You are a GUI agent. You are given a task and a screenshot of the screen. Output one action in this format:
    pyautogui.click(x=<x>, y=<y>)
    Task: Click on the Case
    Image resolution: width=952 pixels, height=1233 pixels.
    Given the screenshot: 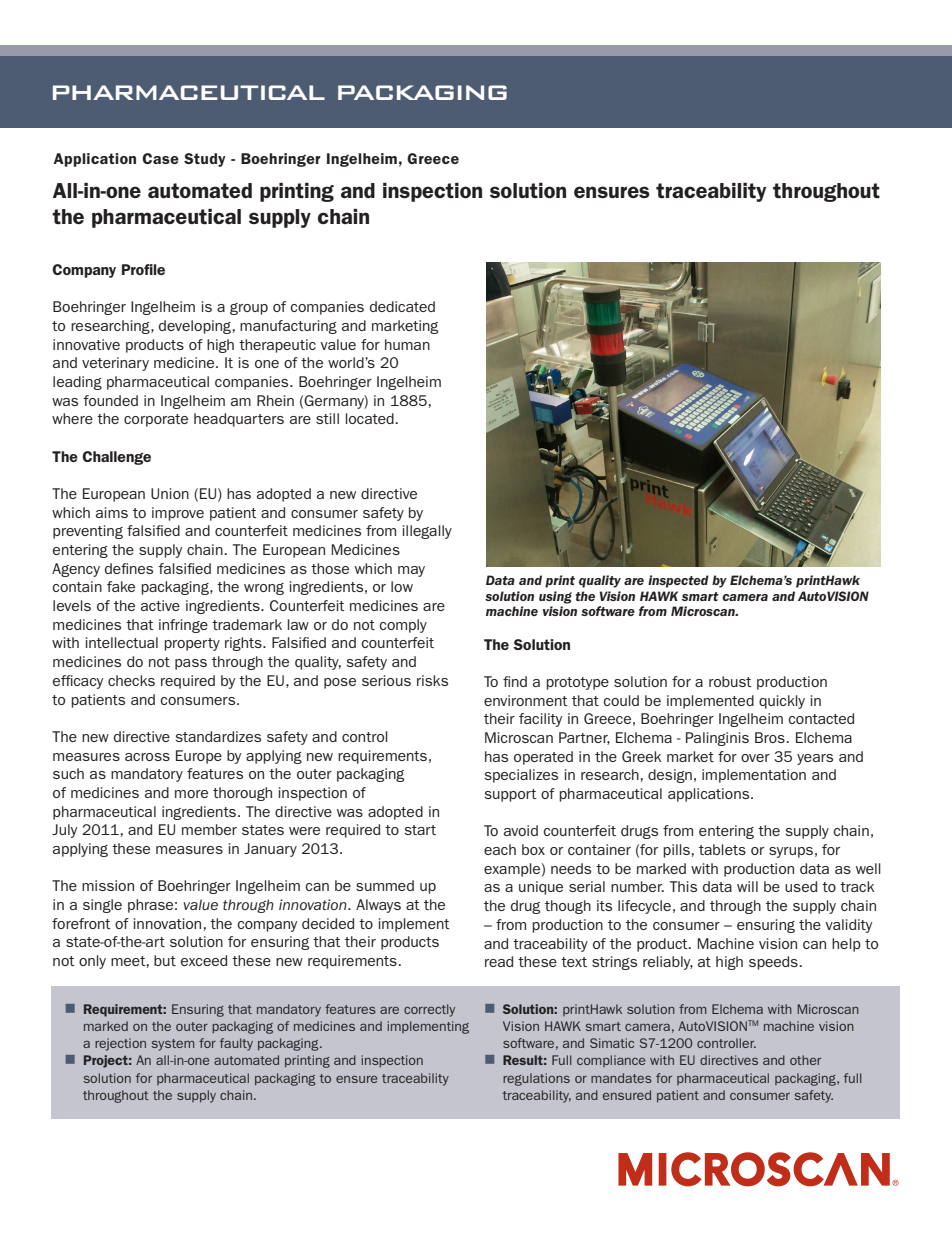 What is the action you would take?
    pyautogui.click(x=160, y=158)
